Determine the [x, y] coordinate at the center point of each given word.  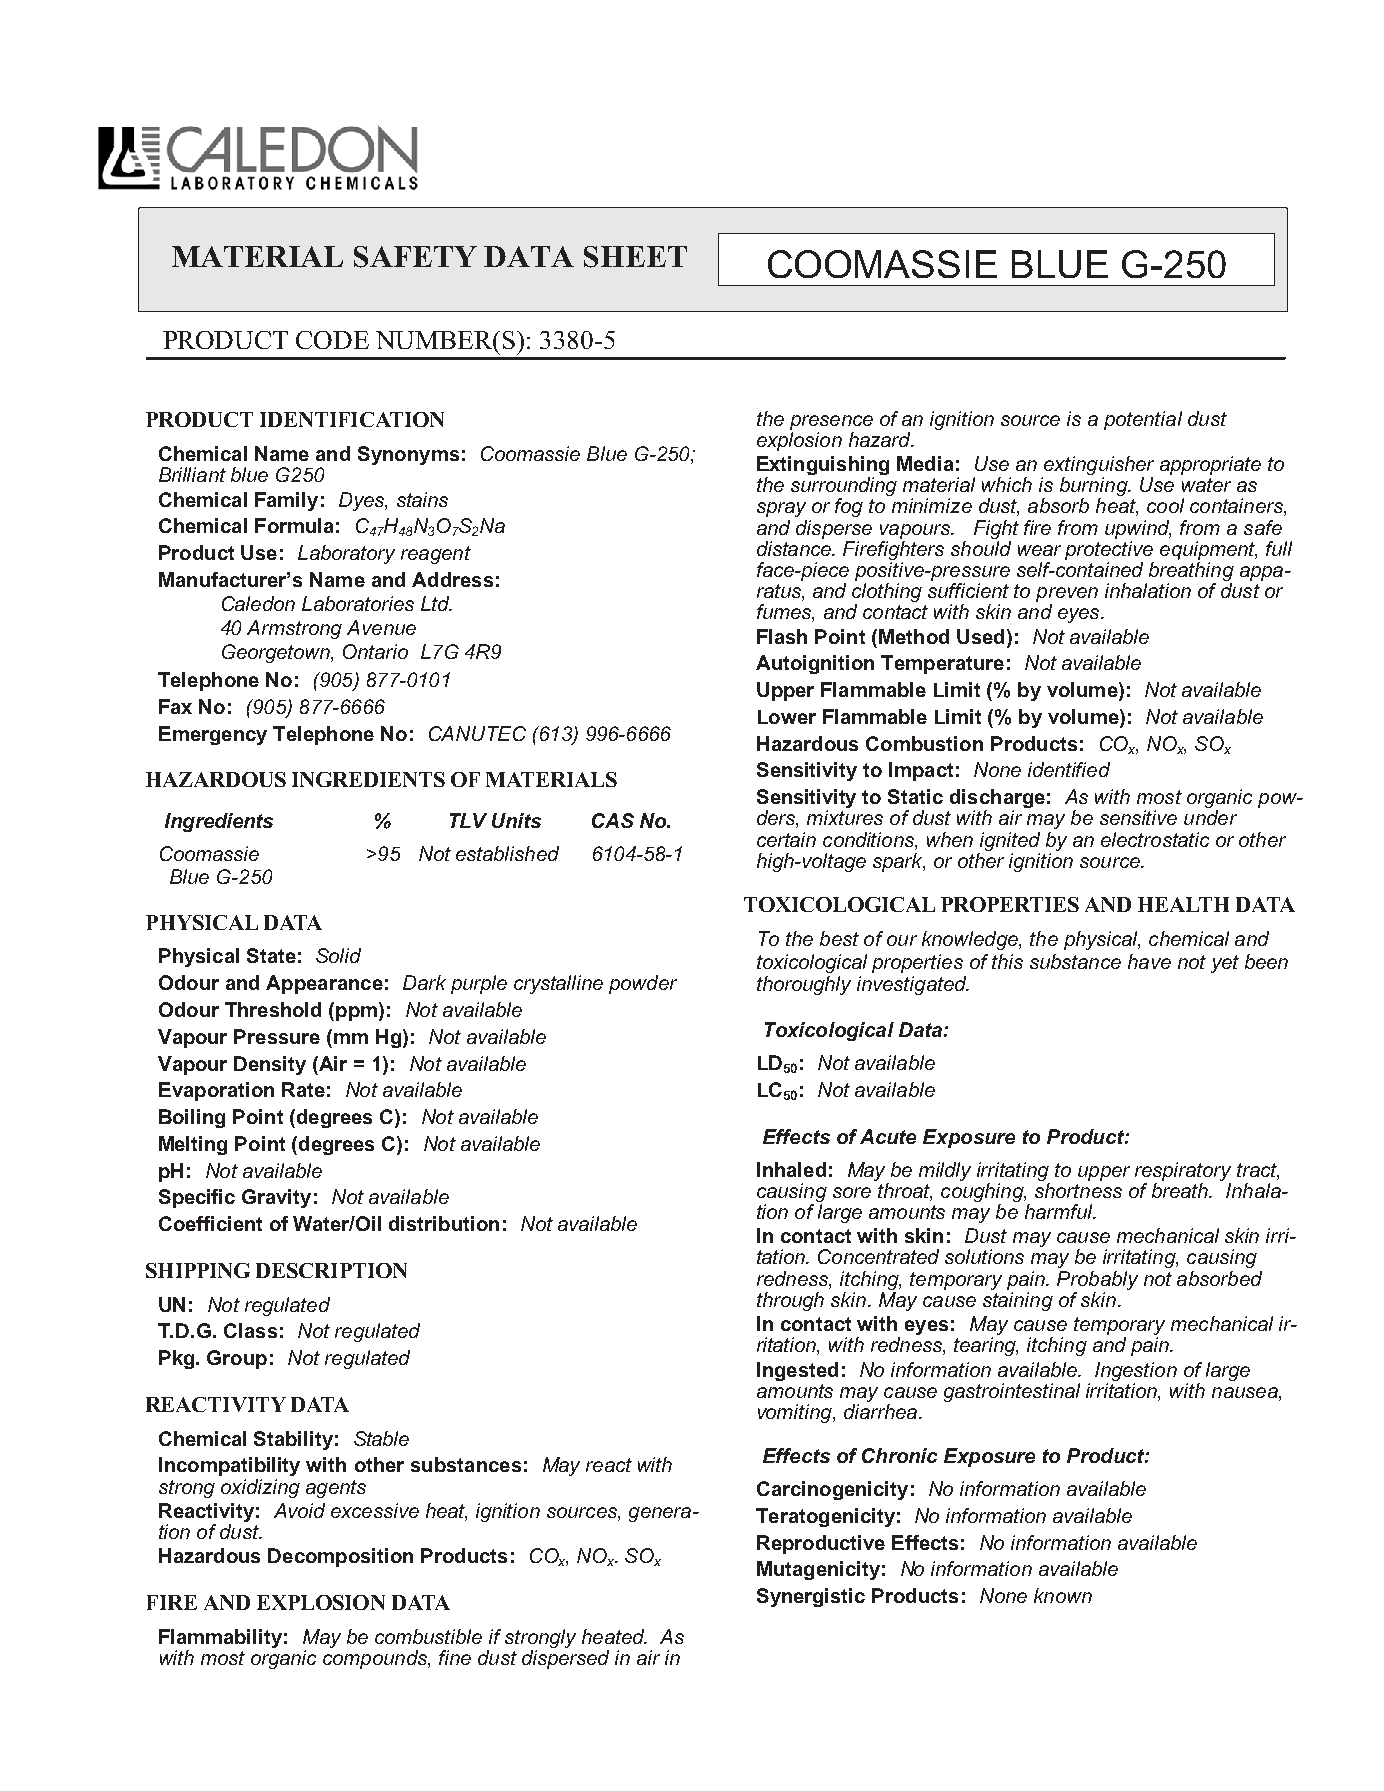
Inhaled [791, 1169]
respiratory [1183, 1171]
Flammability [220, 1640]
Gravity [276, 1198]
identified [1069, 769]
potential [1143, 420]
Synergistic [811, 1597]
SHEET [635, 257]
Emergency [213, 735]
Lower [787, 717]
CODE [332, 340]
